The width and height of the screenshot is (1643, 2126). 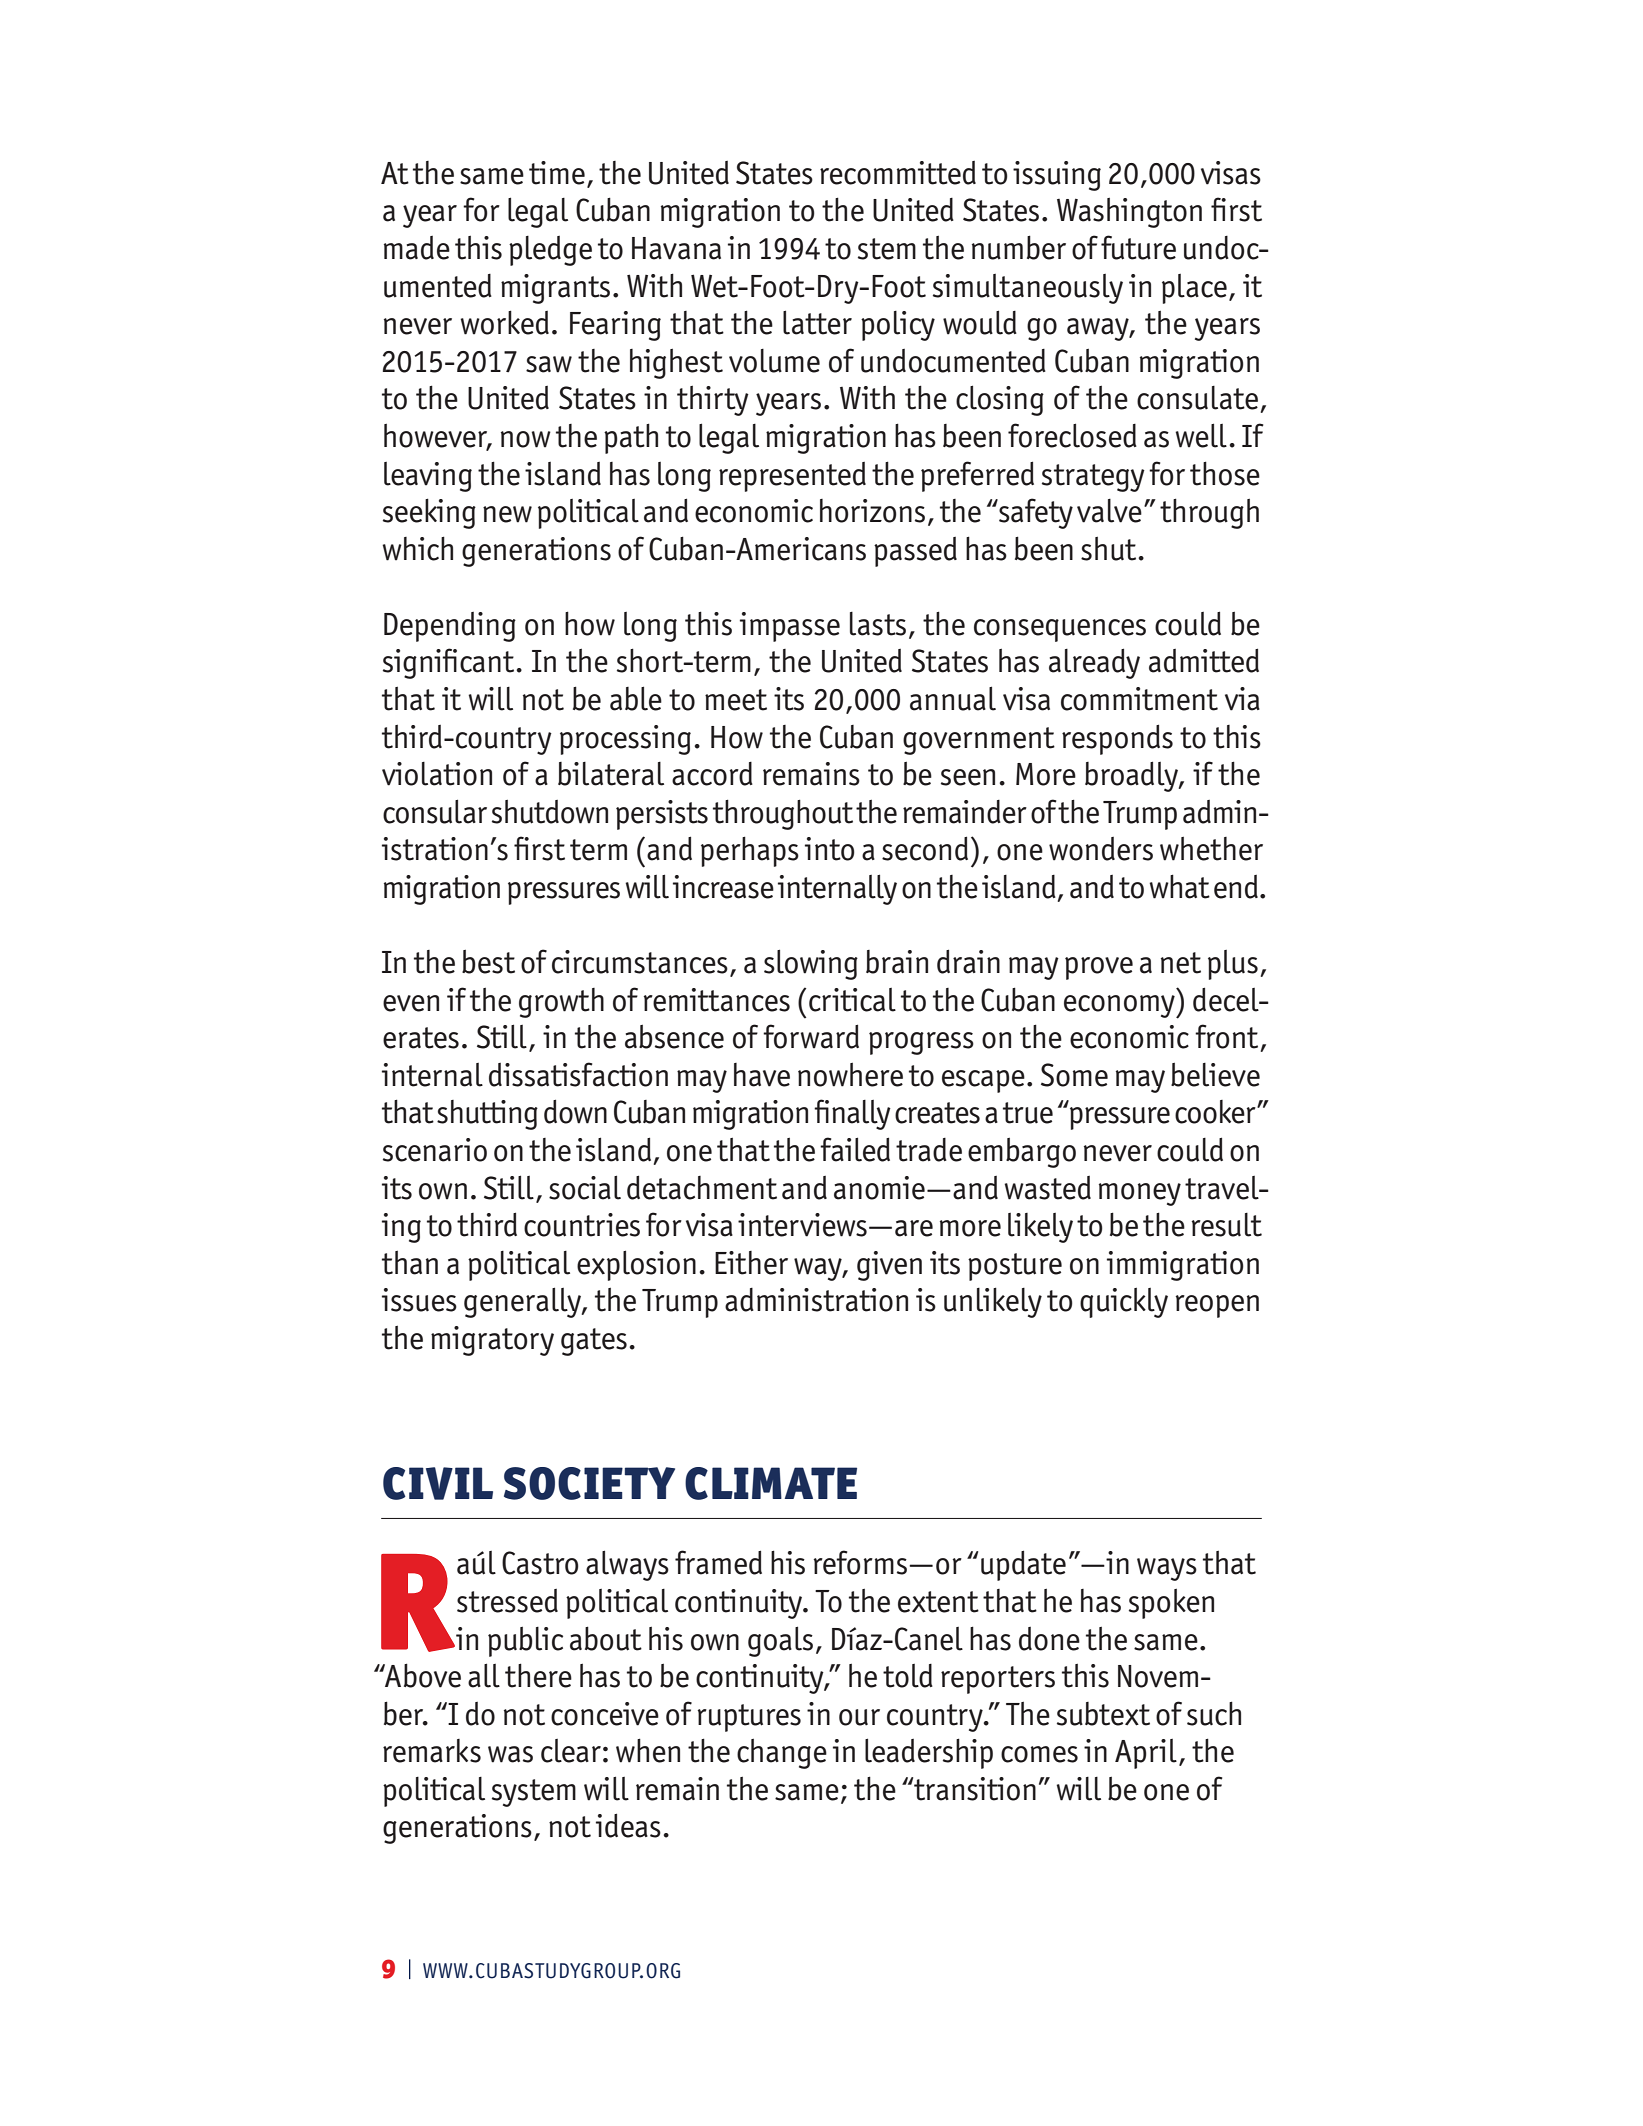 What do you see at coordinates (582, 1225) in the screenshot?
I see `countries` at bounding box center [582, 1225].
